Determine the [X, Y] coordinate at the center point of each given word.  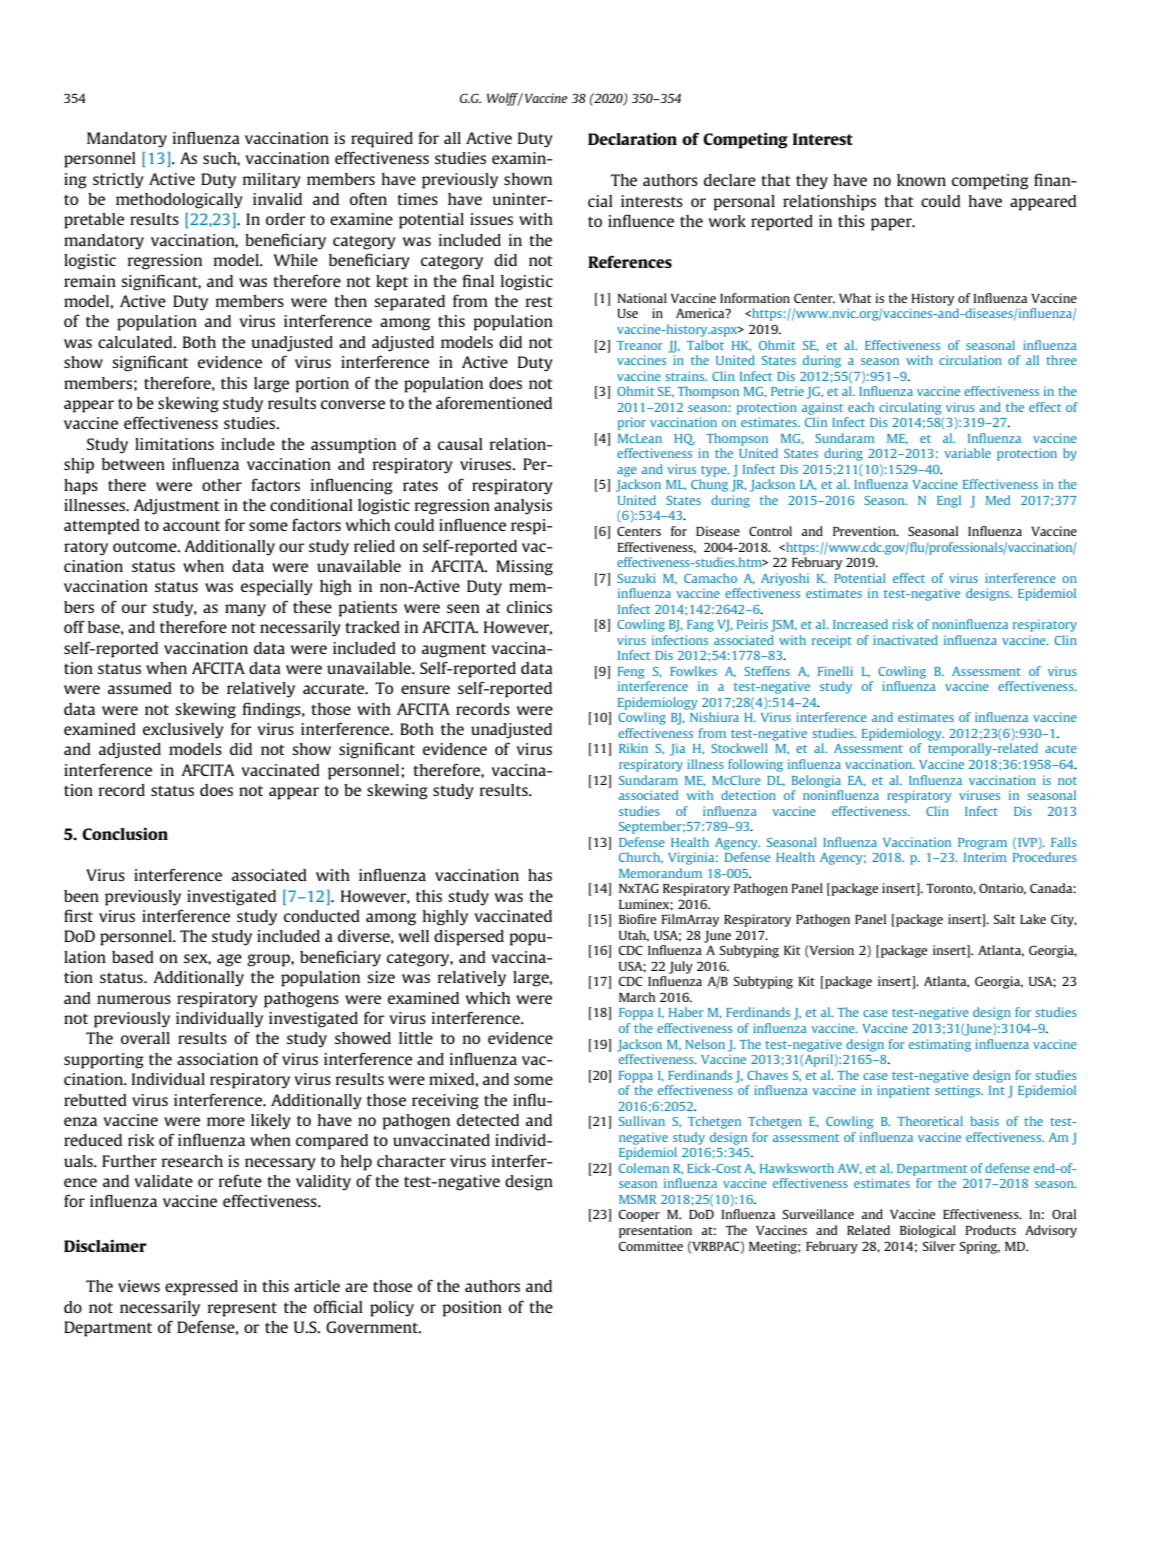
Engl [949, 501]
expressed [201, 1288]
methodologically [179, 201]
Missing [524, 568]
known [921, 180]
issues [491, 219]
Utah [634, 936]
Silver [939, 1246]
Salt [1005, 919]
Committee [650, 1246]
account [191, 526]
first [78, 915]
